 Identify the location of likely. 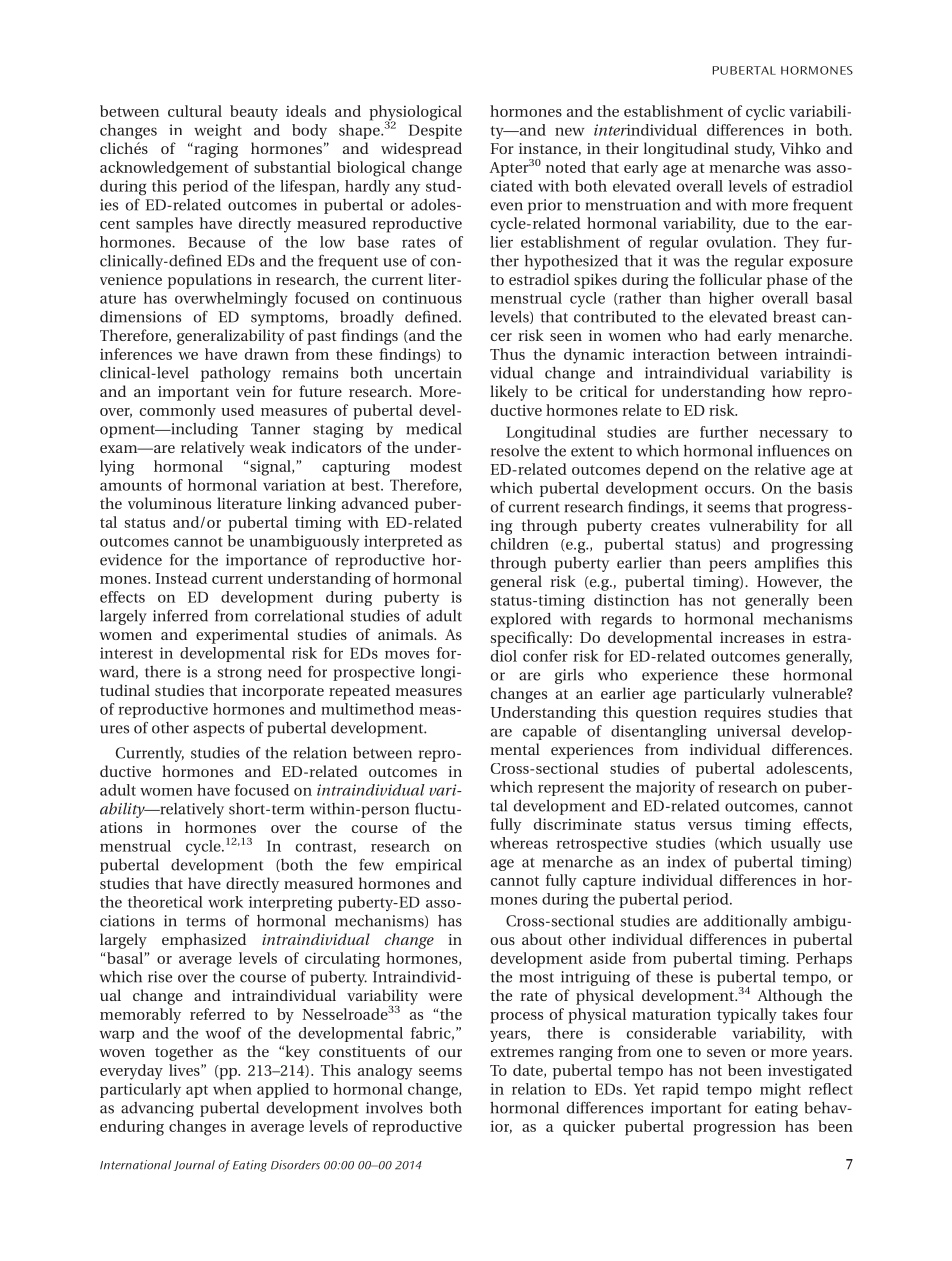
(509, 393).
